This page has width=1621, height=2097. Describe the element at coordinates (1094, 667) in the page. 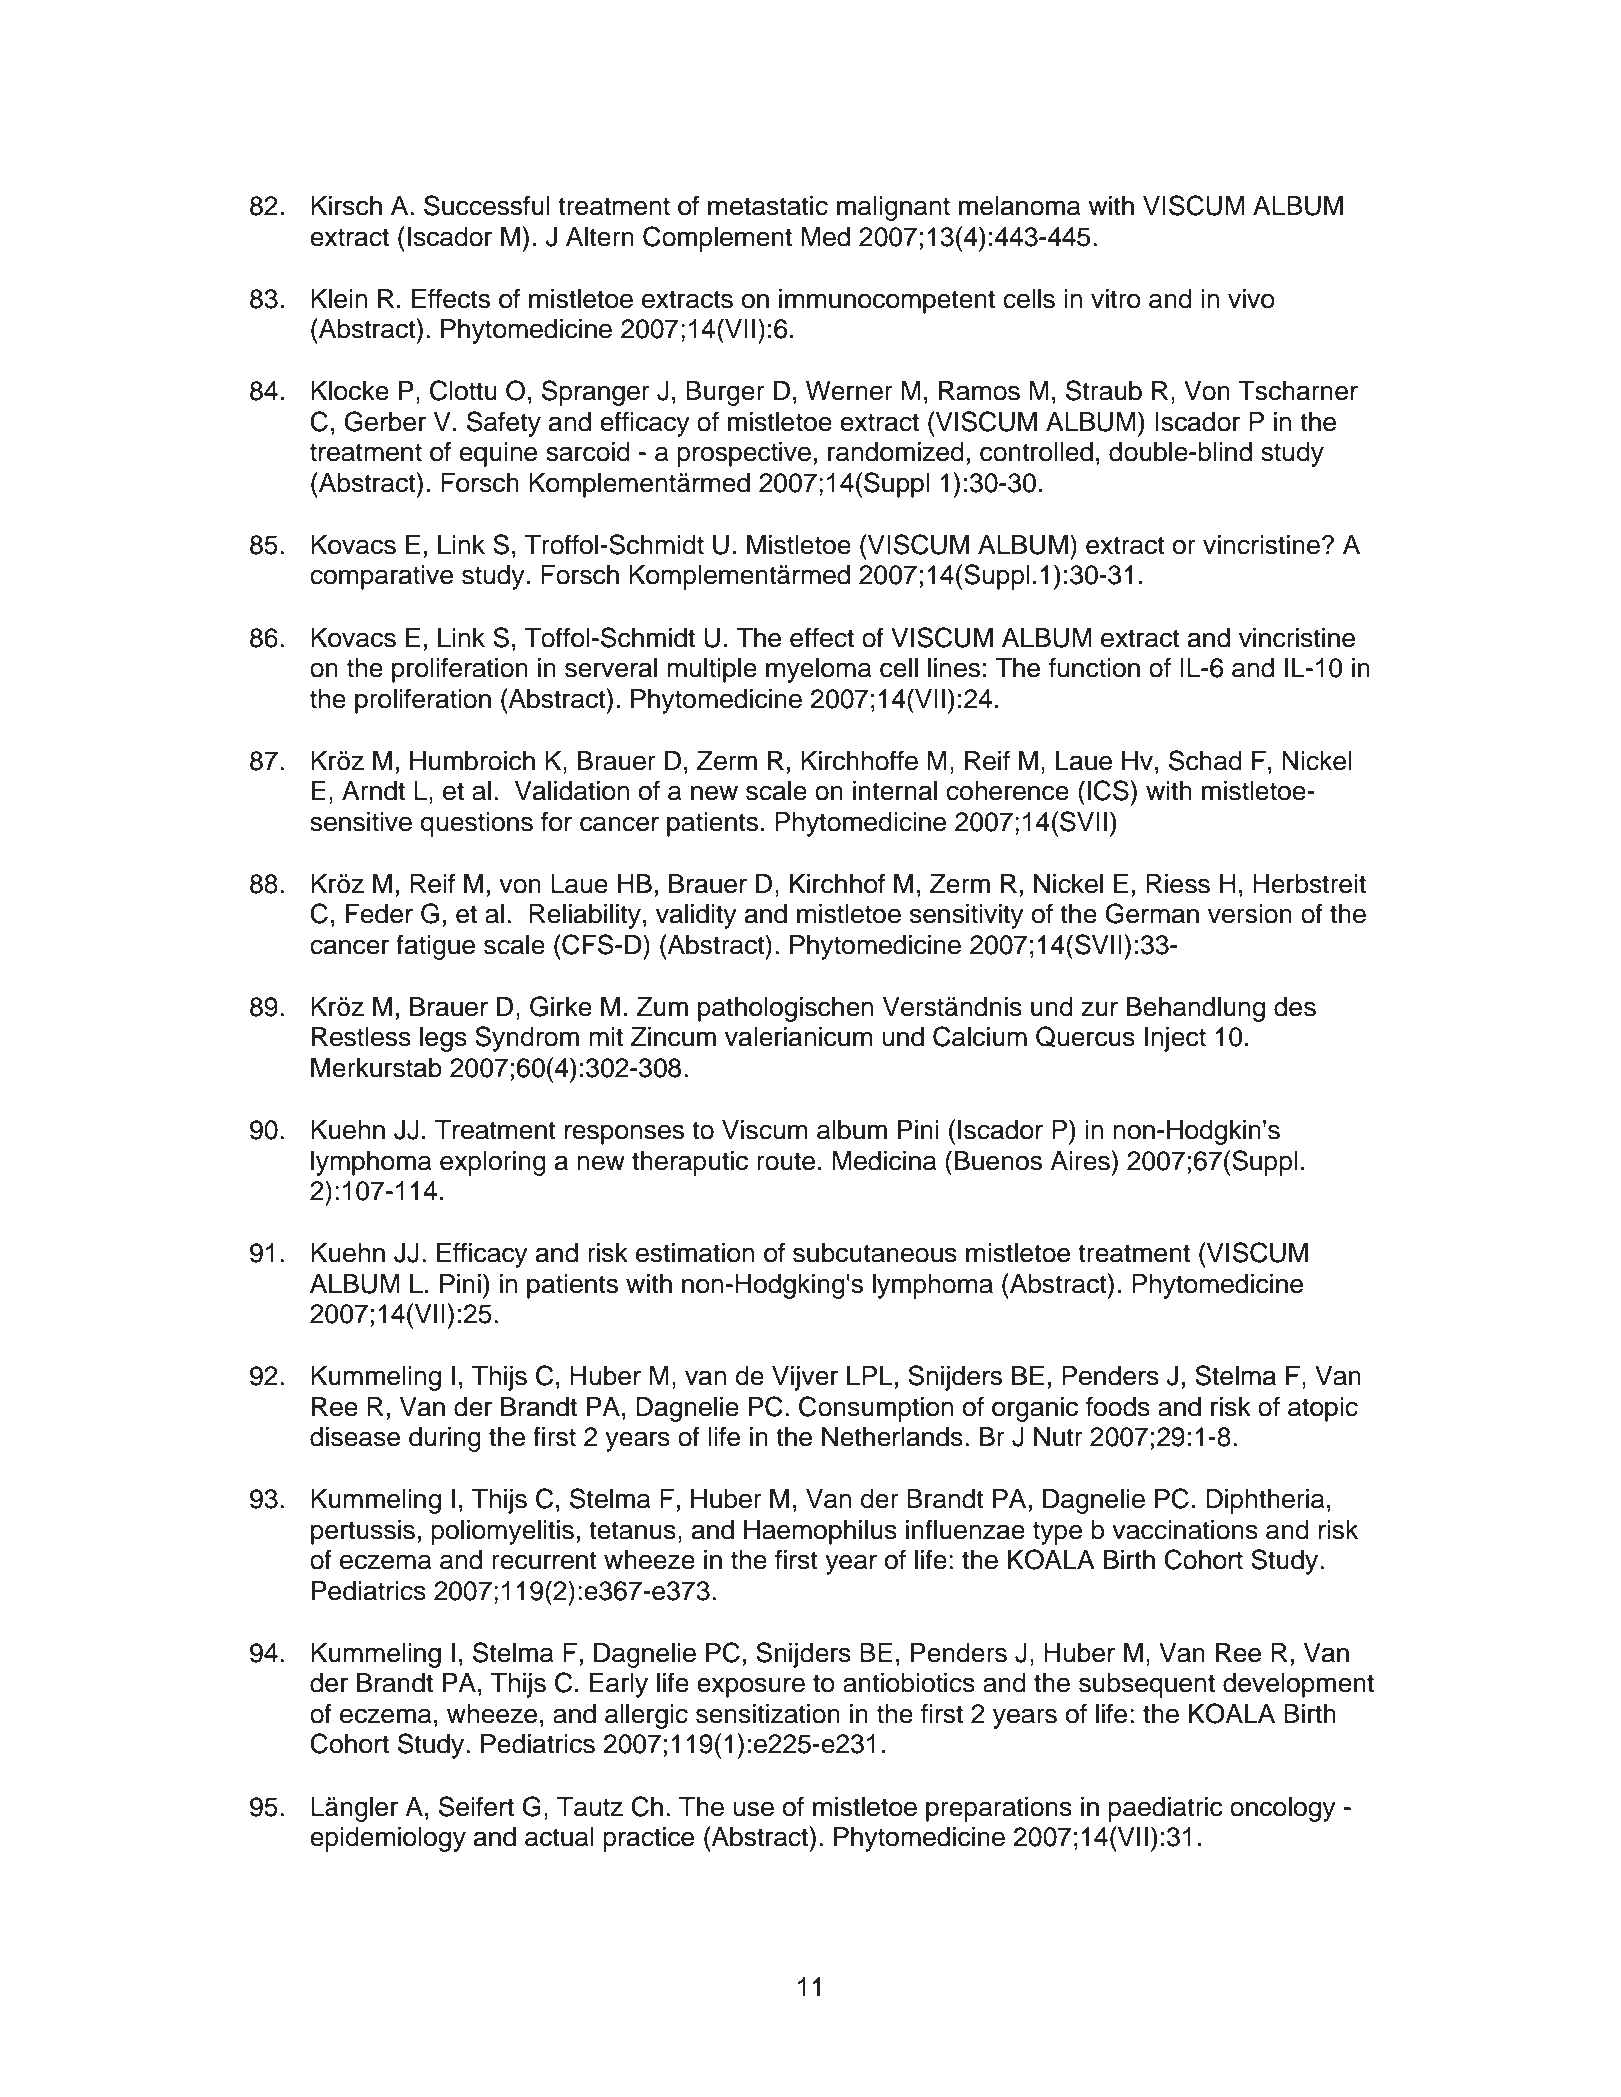

I see `function` at that location.
